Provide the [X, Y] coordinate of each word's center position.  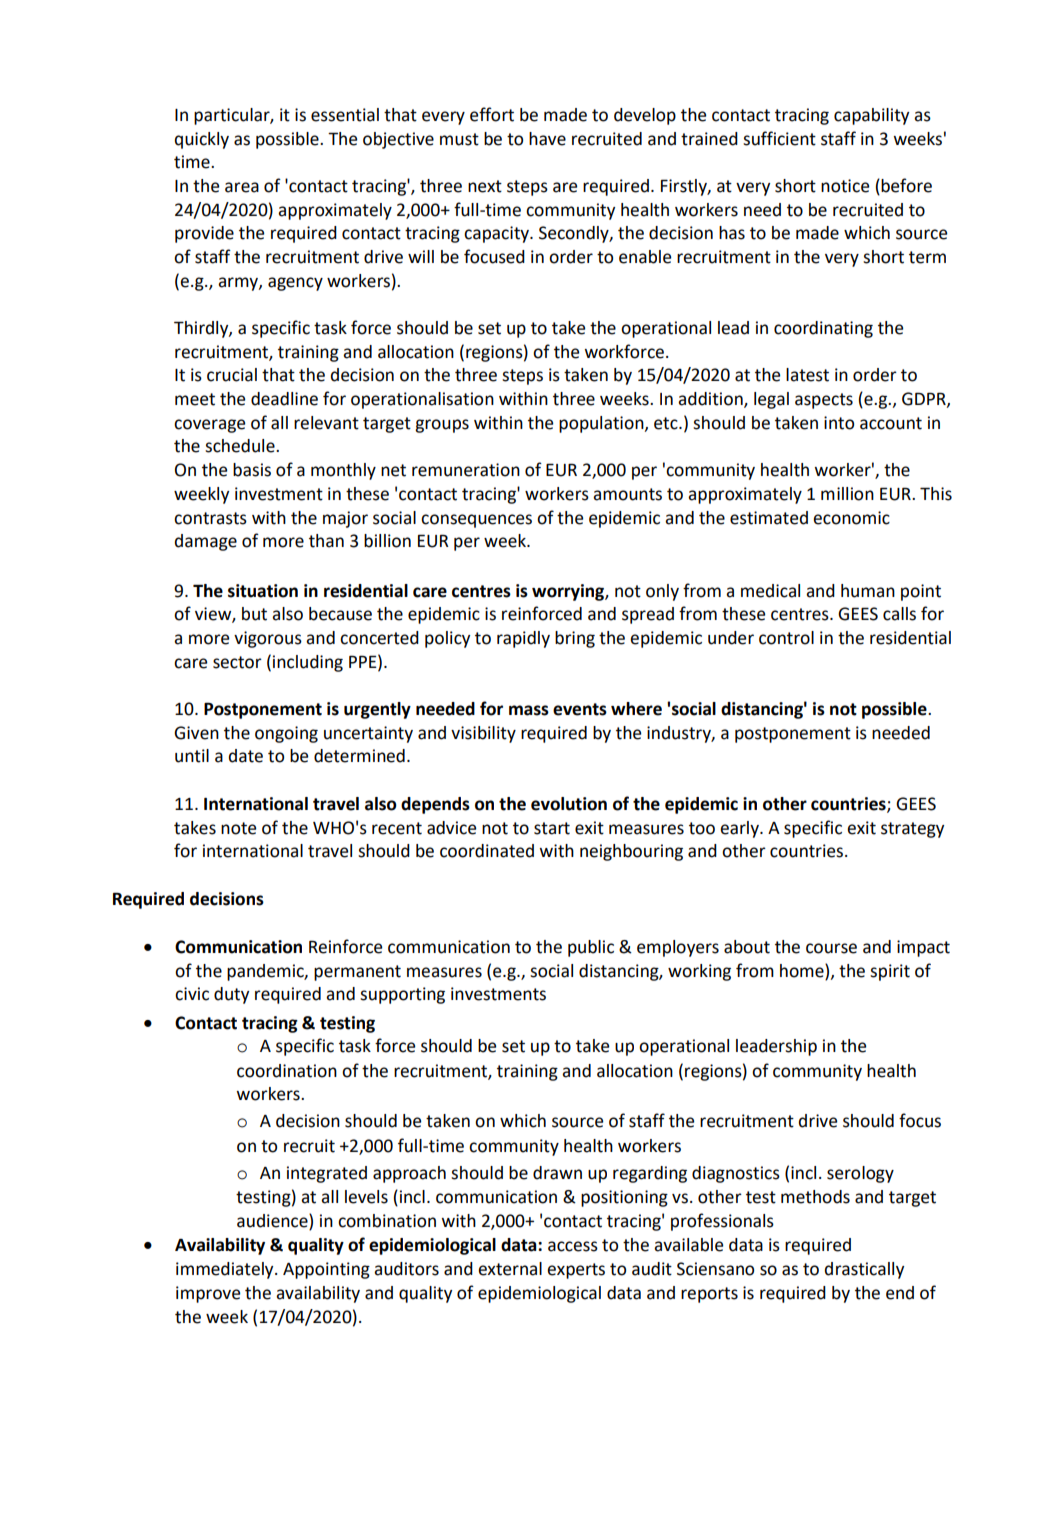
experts [576, 1271]
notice [845, 186]
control [786, 638]
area [242, 187]
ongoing [286, 734]
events [580, 709]
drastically [864, 1270]
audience [273, 1221]
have [547, 139]
